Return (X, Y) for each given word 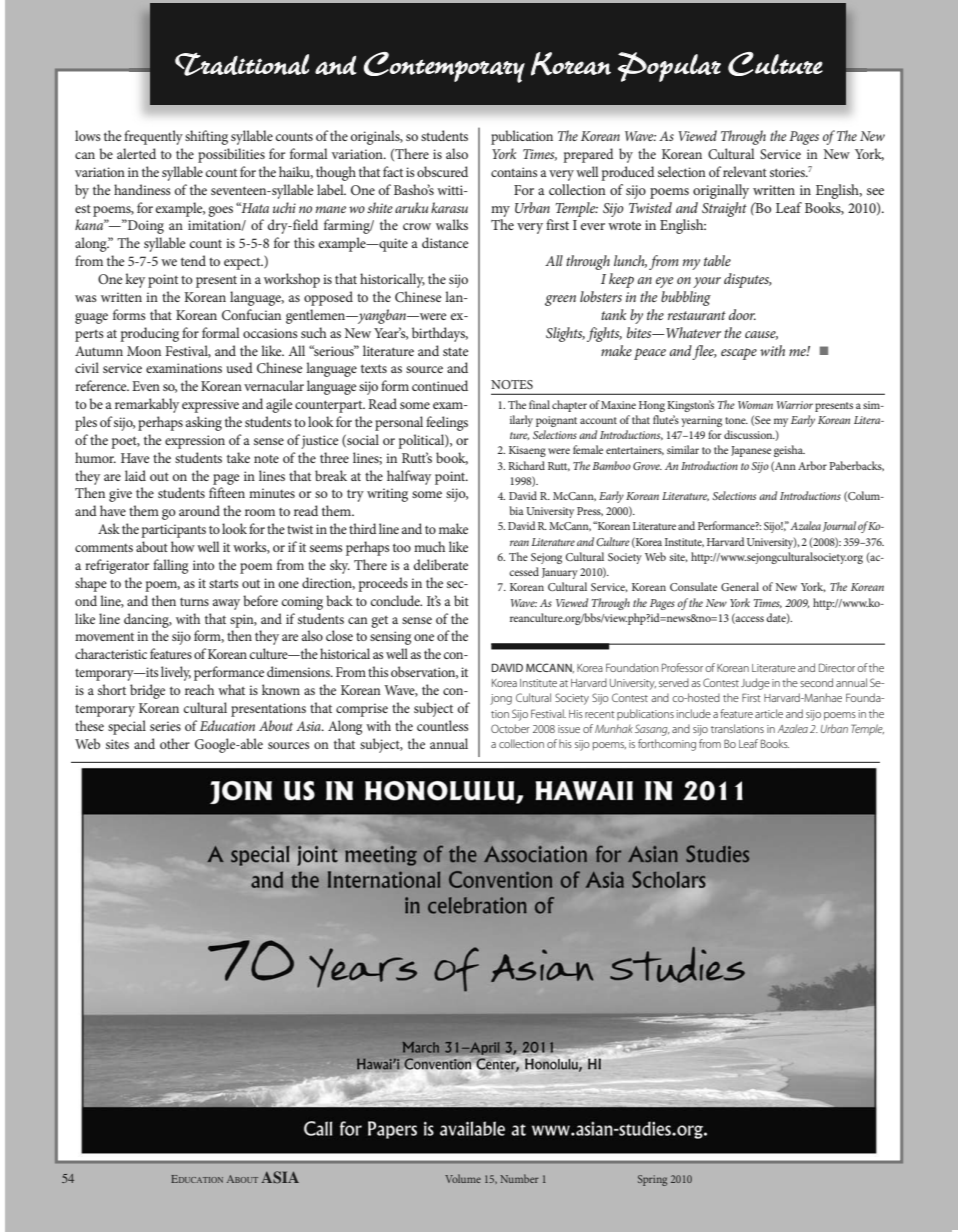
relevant (745, 171)
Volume (463, 1178)
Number (519, 1178)
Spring (652, 1180)
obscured (442, 171)
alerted (136, 153)
